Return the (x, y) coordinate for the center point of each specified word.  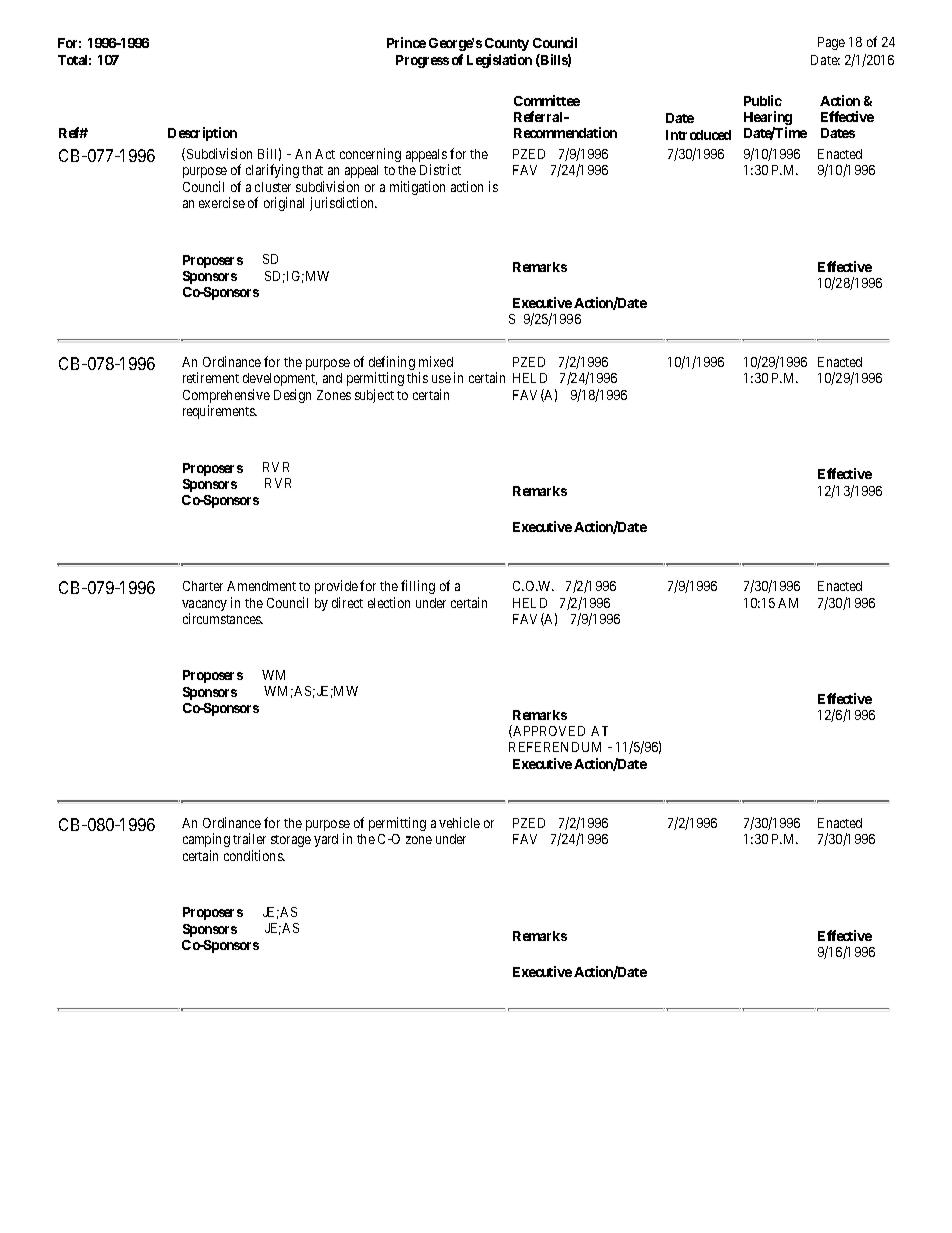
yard (326, 840)
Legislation (499, 61)
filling (418, 587)
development (280, 379)
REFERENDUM (555, 747)
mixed (436, 361)
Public (763, 100)
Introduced (698, 135)
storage (291, 841)
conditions (254, 855)
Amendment (261, 586)
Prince (406, 42)
